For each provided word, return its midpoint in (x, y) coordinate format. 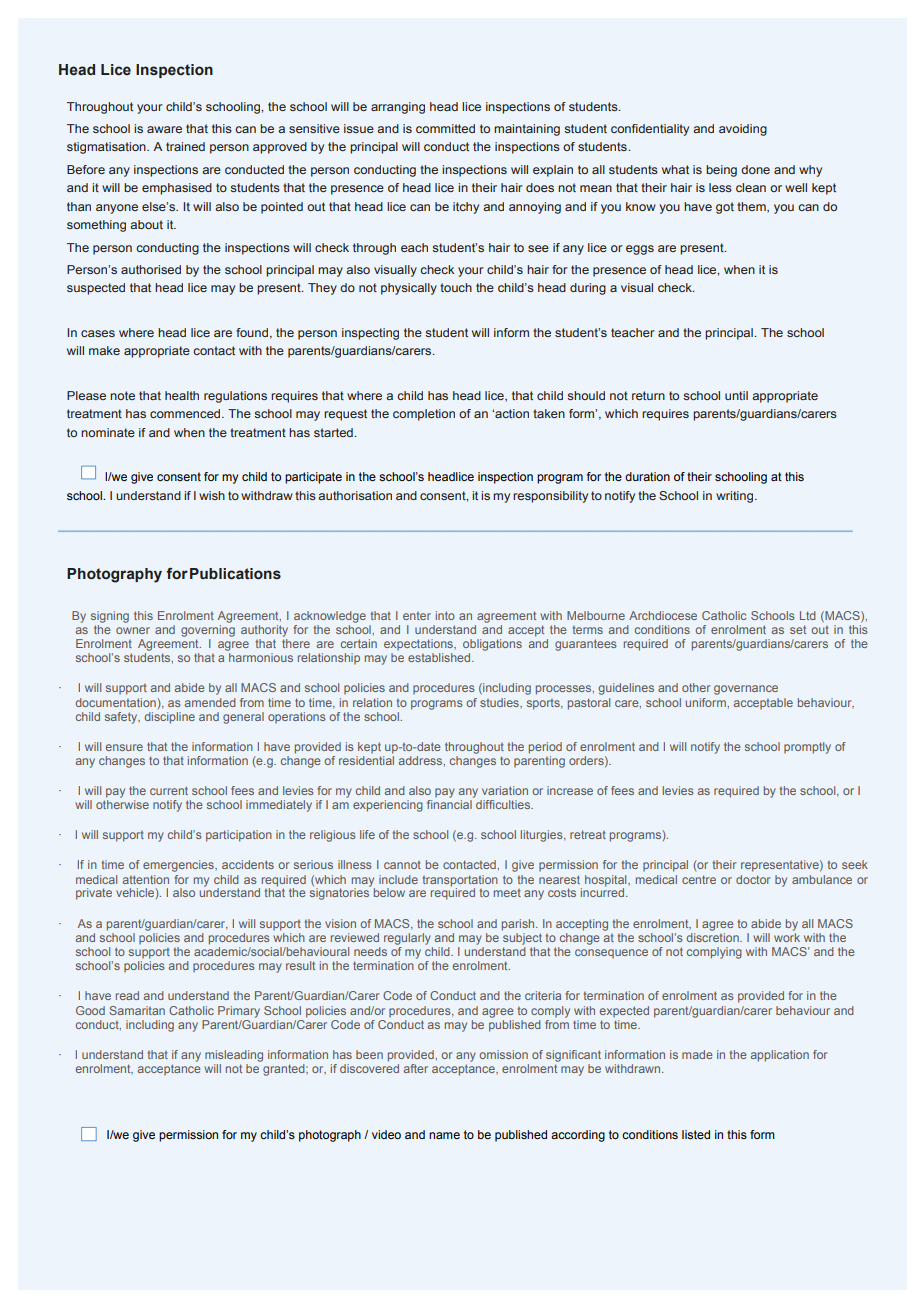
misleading (234, 1056)
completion (424, 415)
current (169, 790)
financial (449, 804)
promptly (807, 748)
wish (212, 495)
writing (736, 497)
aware (164, 129)
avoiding (743, 130)
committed (445, 128)
